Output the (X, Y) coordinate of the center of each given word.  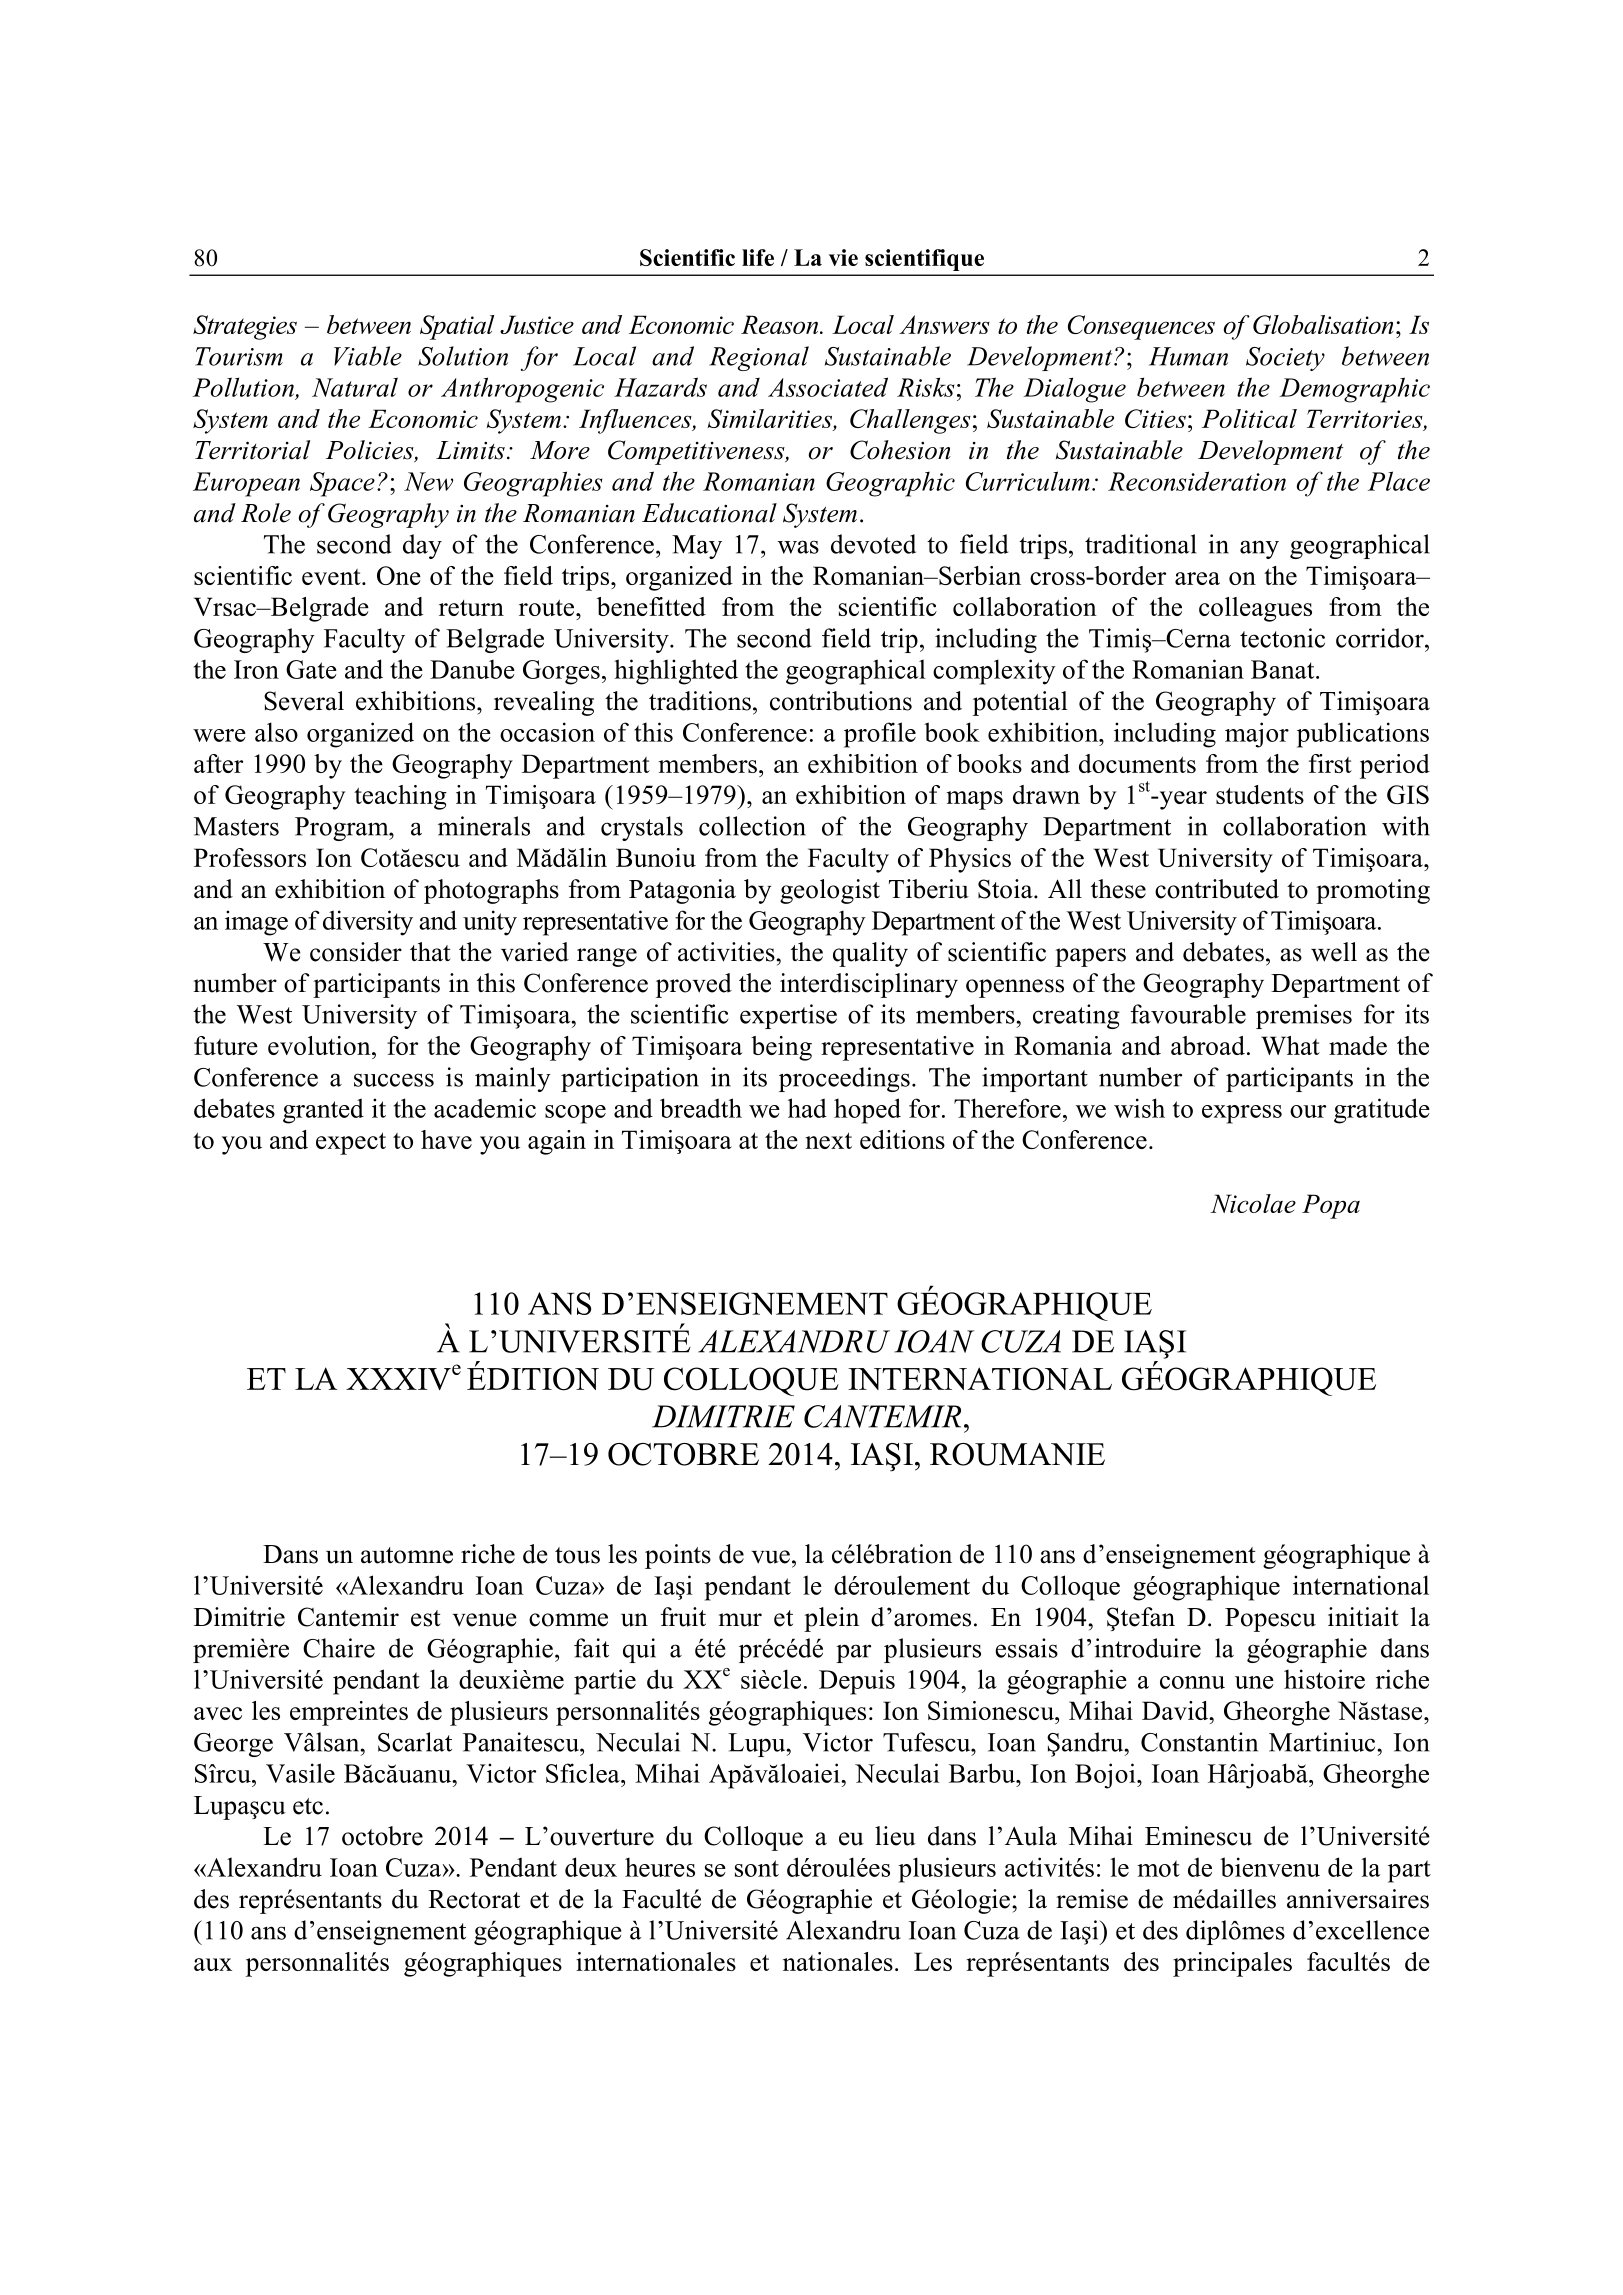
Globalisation (1323, 324)
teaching (400, 797)
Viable (368, 356)
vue (770, 1557)
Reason (781, 324)
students (1260, 794)
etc (308, 1806)
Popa (1331, 1206)
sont (757, 1868)
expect (351, 1143)
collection (752, 826)
